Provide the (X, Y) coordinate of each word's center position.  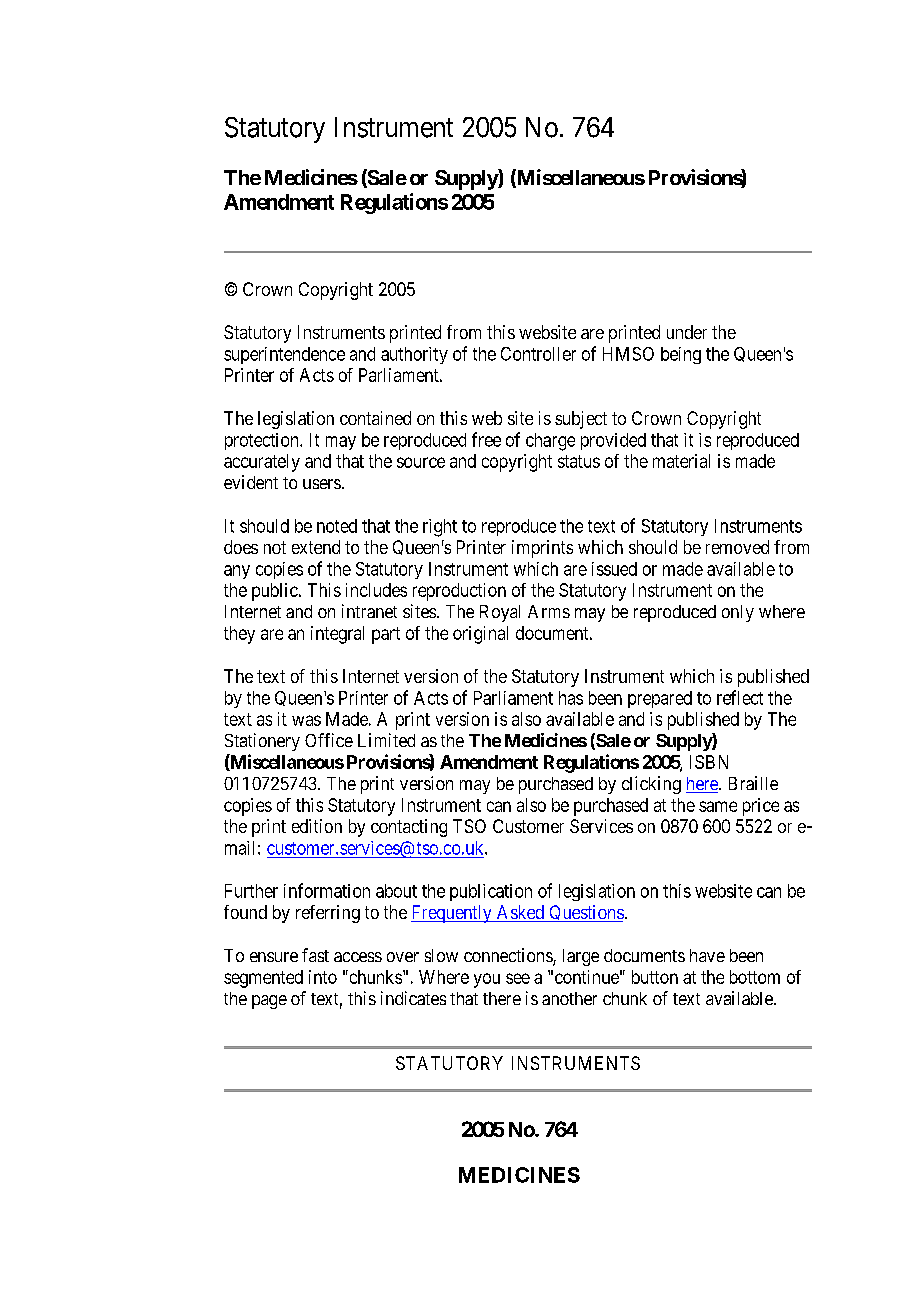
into (323, 977)
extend (316, 547)
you (487, 980)
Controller (538, 354)
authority (414, 355)
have (707, 955)
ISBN (709, 762)
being (681, 355)
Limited (386, 740)
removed (737, 547)
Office (329, 740)
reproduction (459, 592)
